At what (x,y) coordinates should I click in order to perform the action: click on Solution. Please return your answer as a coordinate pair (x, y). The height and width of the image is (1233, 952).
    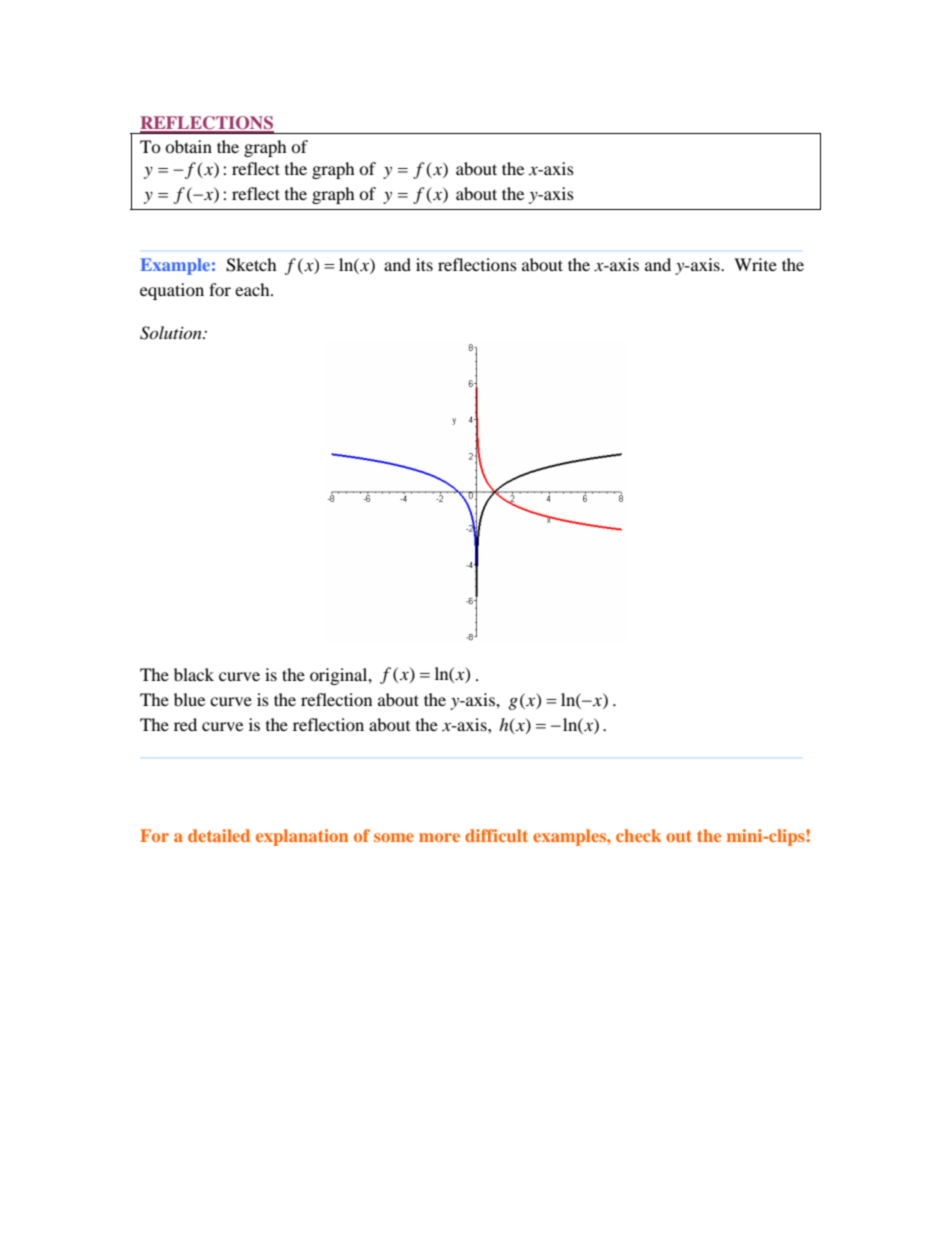
    Looking at the image, I should click on (172, 333).
